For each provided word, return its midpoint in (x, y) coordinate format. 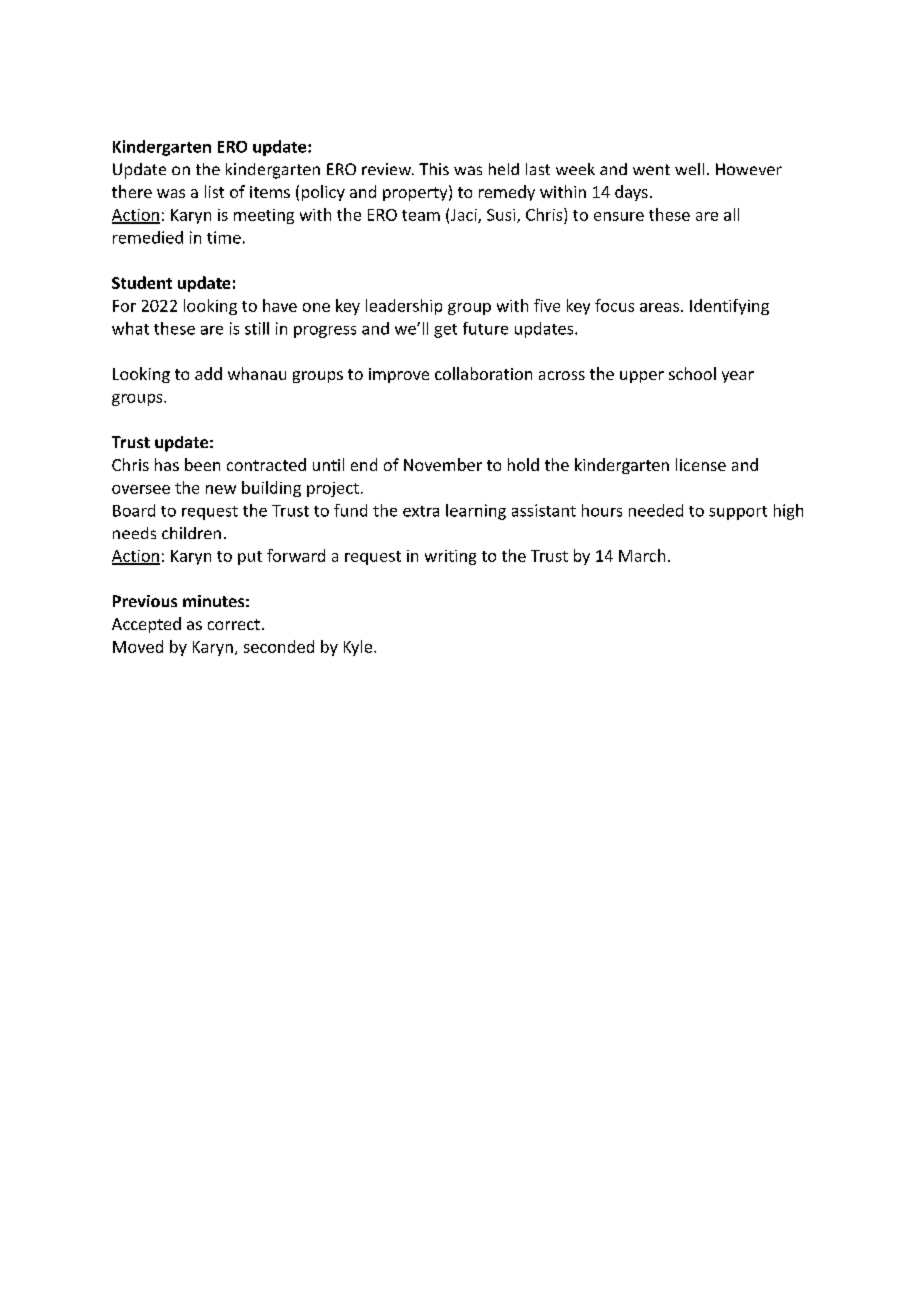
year (738, 377)
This (434, 169)
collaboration (483, 373)
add (208, 373)
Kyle (358, 648)
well (689, 169)
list (214, 191)
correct (234, 624)
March (642, 555)
